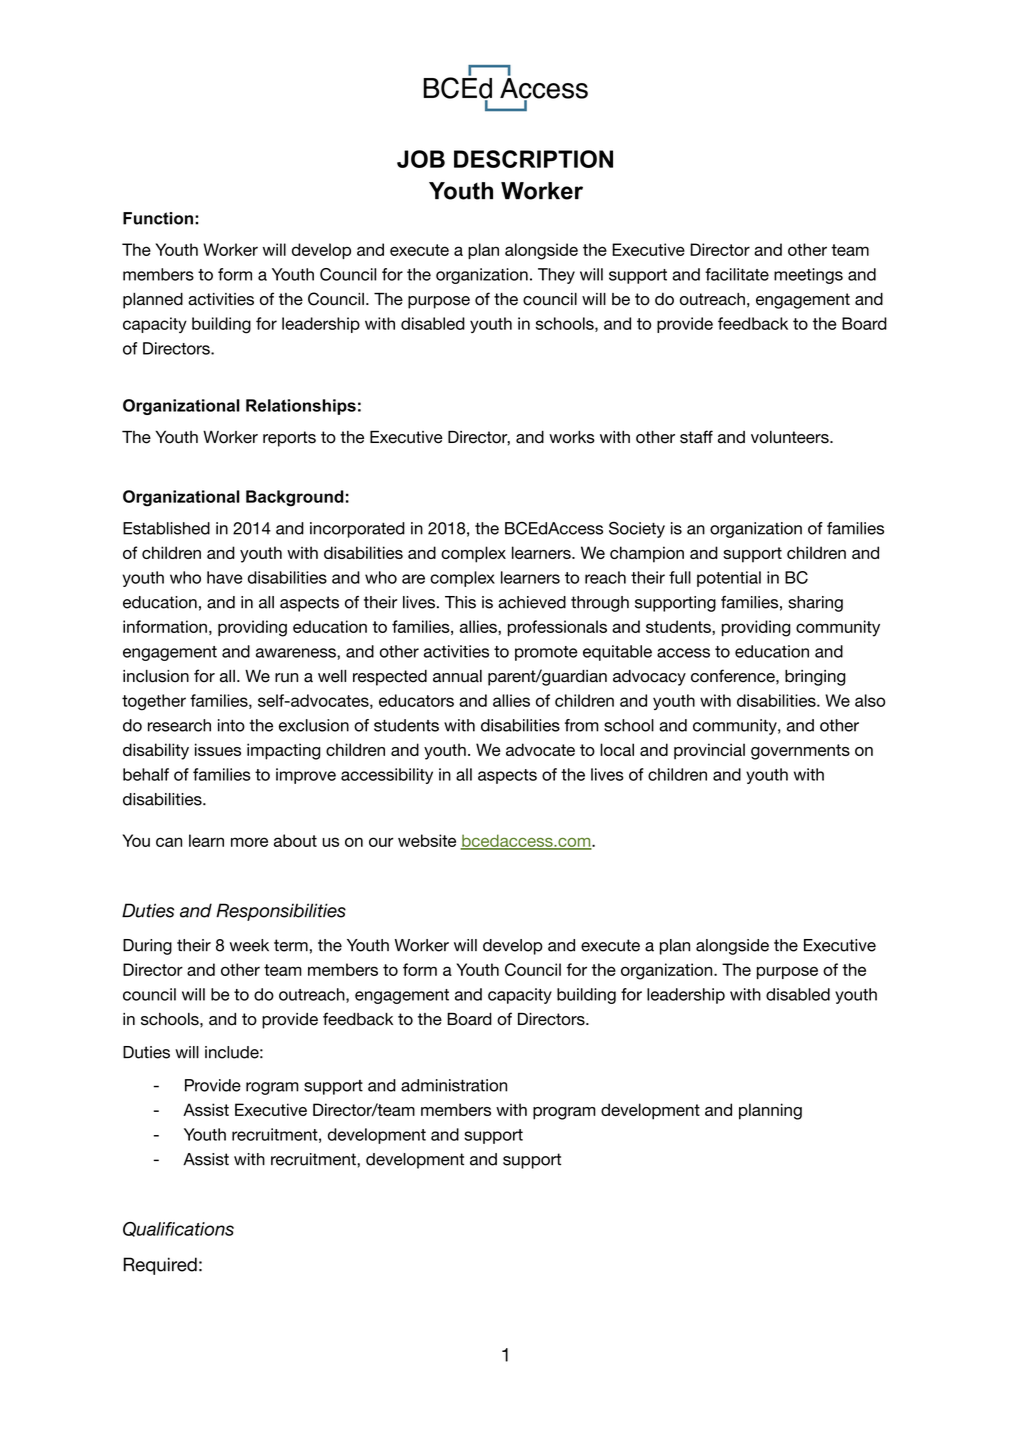 Image resolution: width=1013 pixels, height=1431 pixels. Describe the element at coordinates (291, 945) in the screenshot. I see `term` at that location.
